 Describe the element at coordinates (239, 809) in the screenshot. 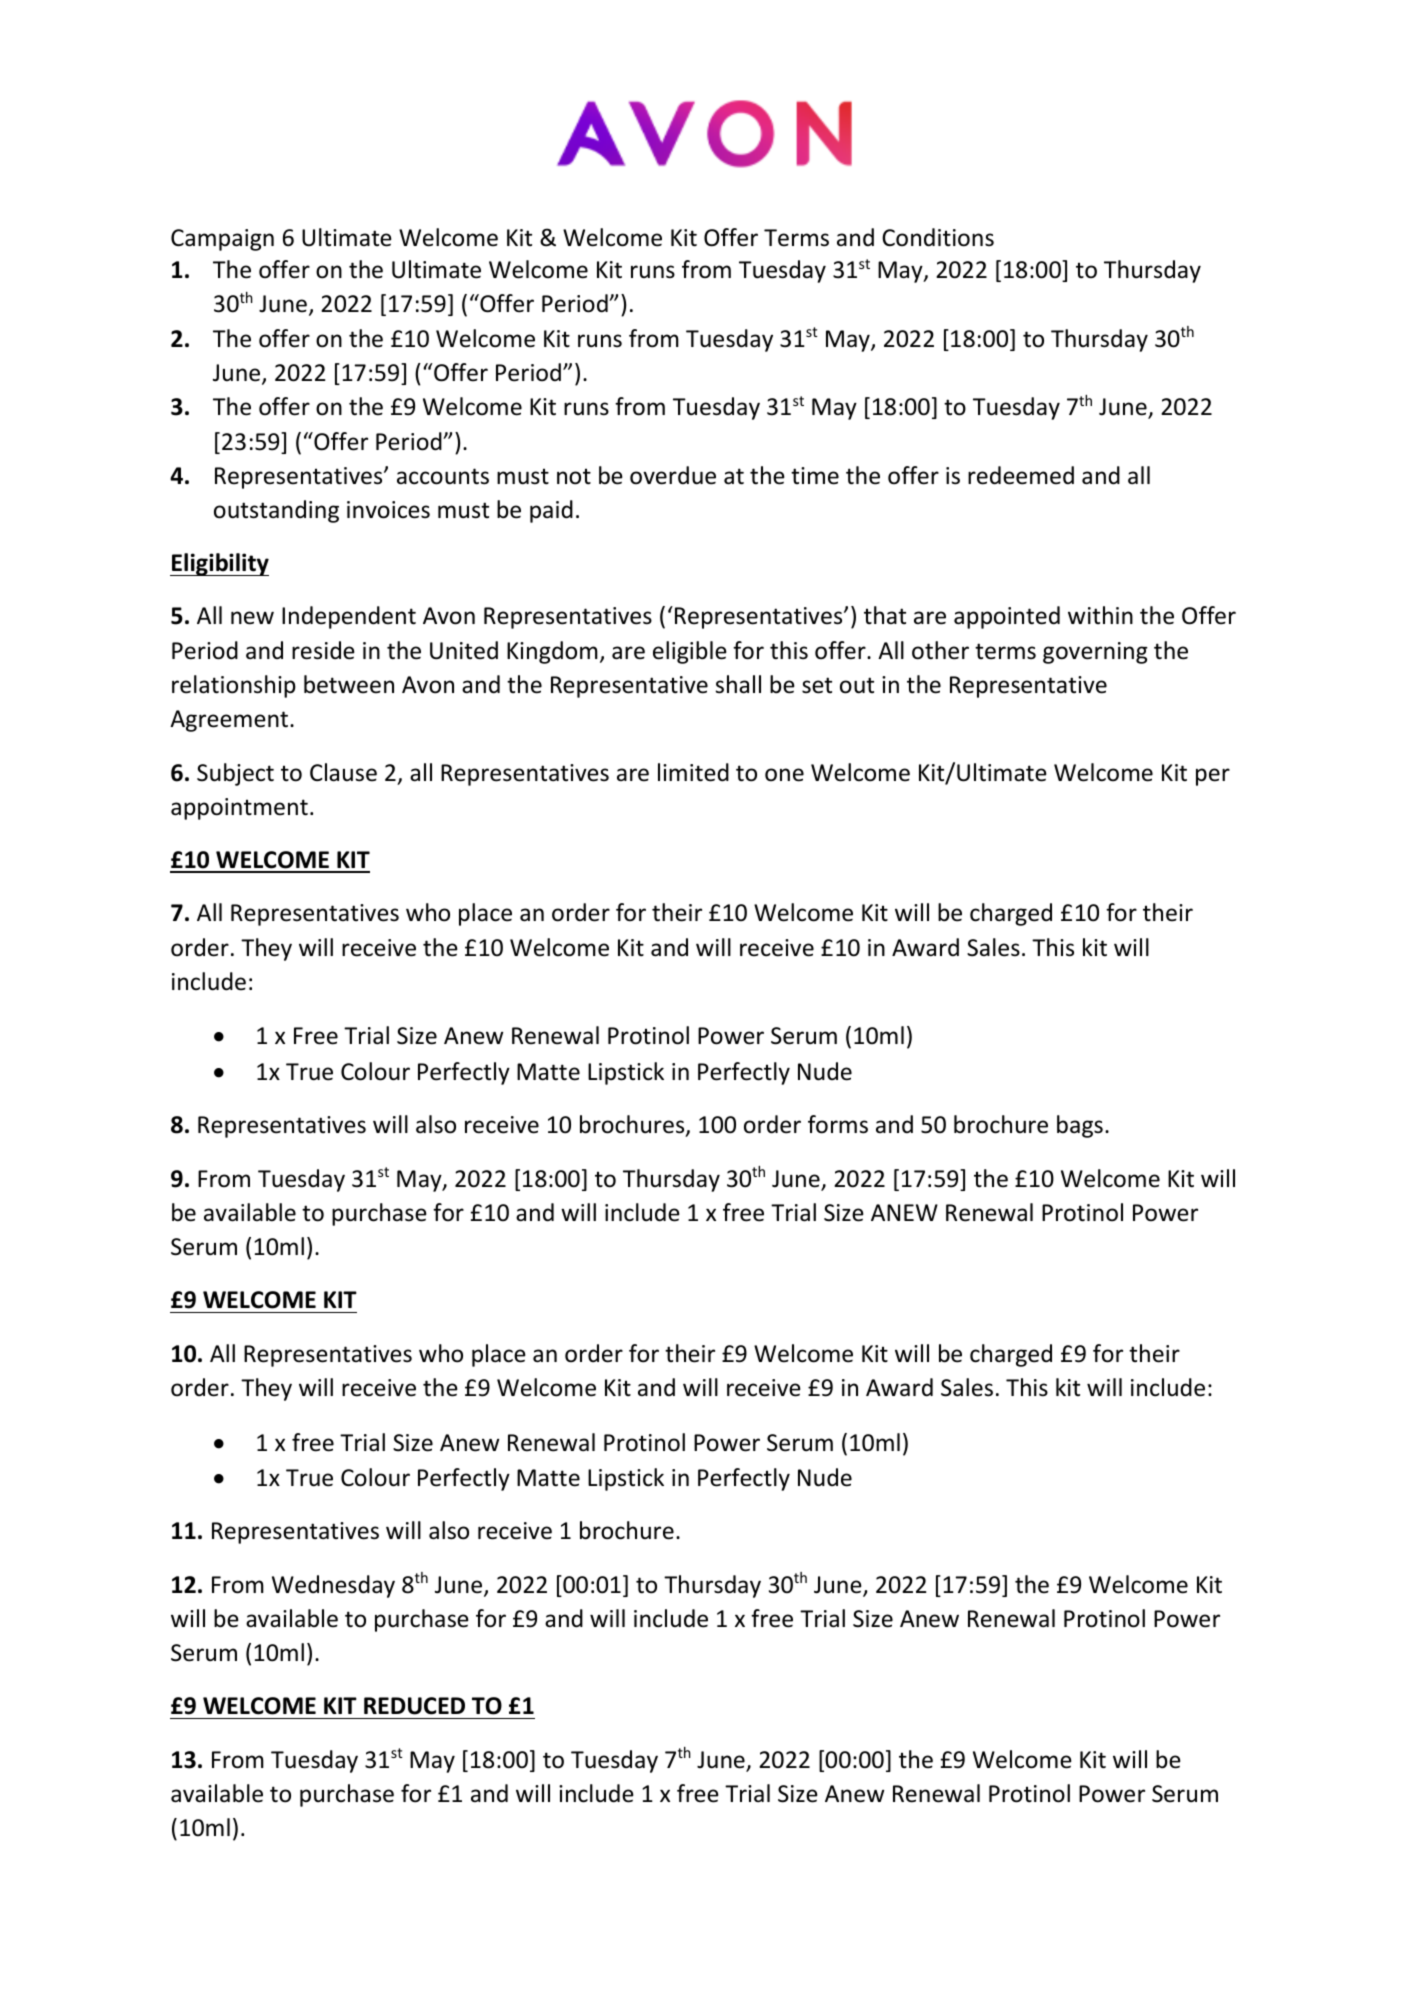

I see `appointment` at that location.
